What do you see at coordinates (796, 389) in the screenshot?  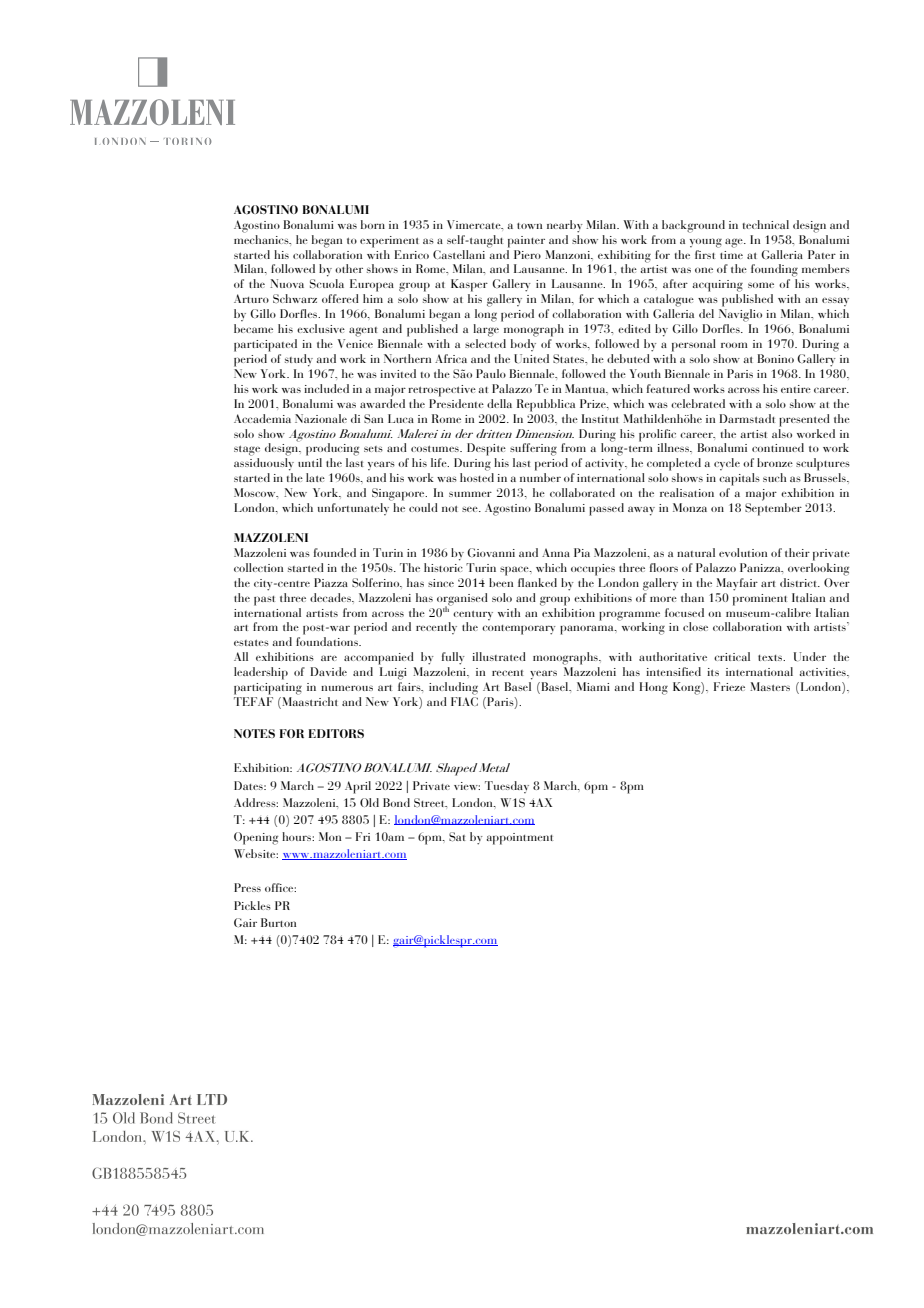 I see `entire` at bounding box center [796, 389].
